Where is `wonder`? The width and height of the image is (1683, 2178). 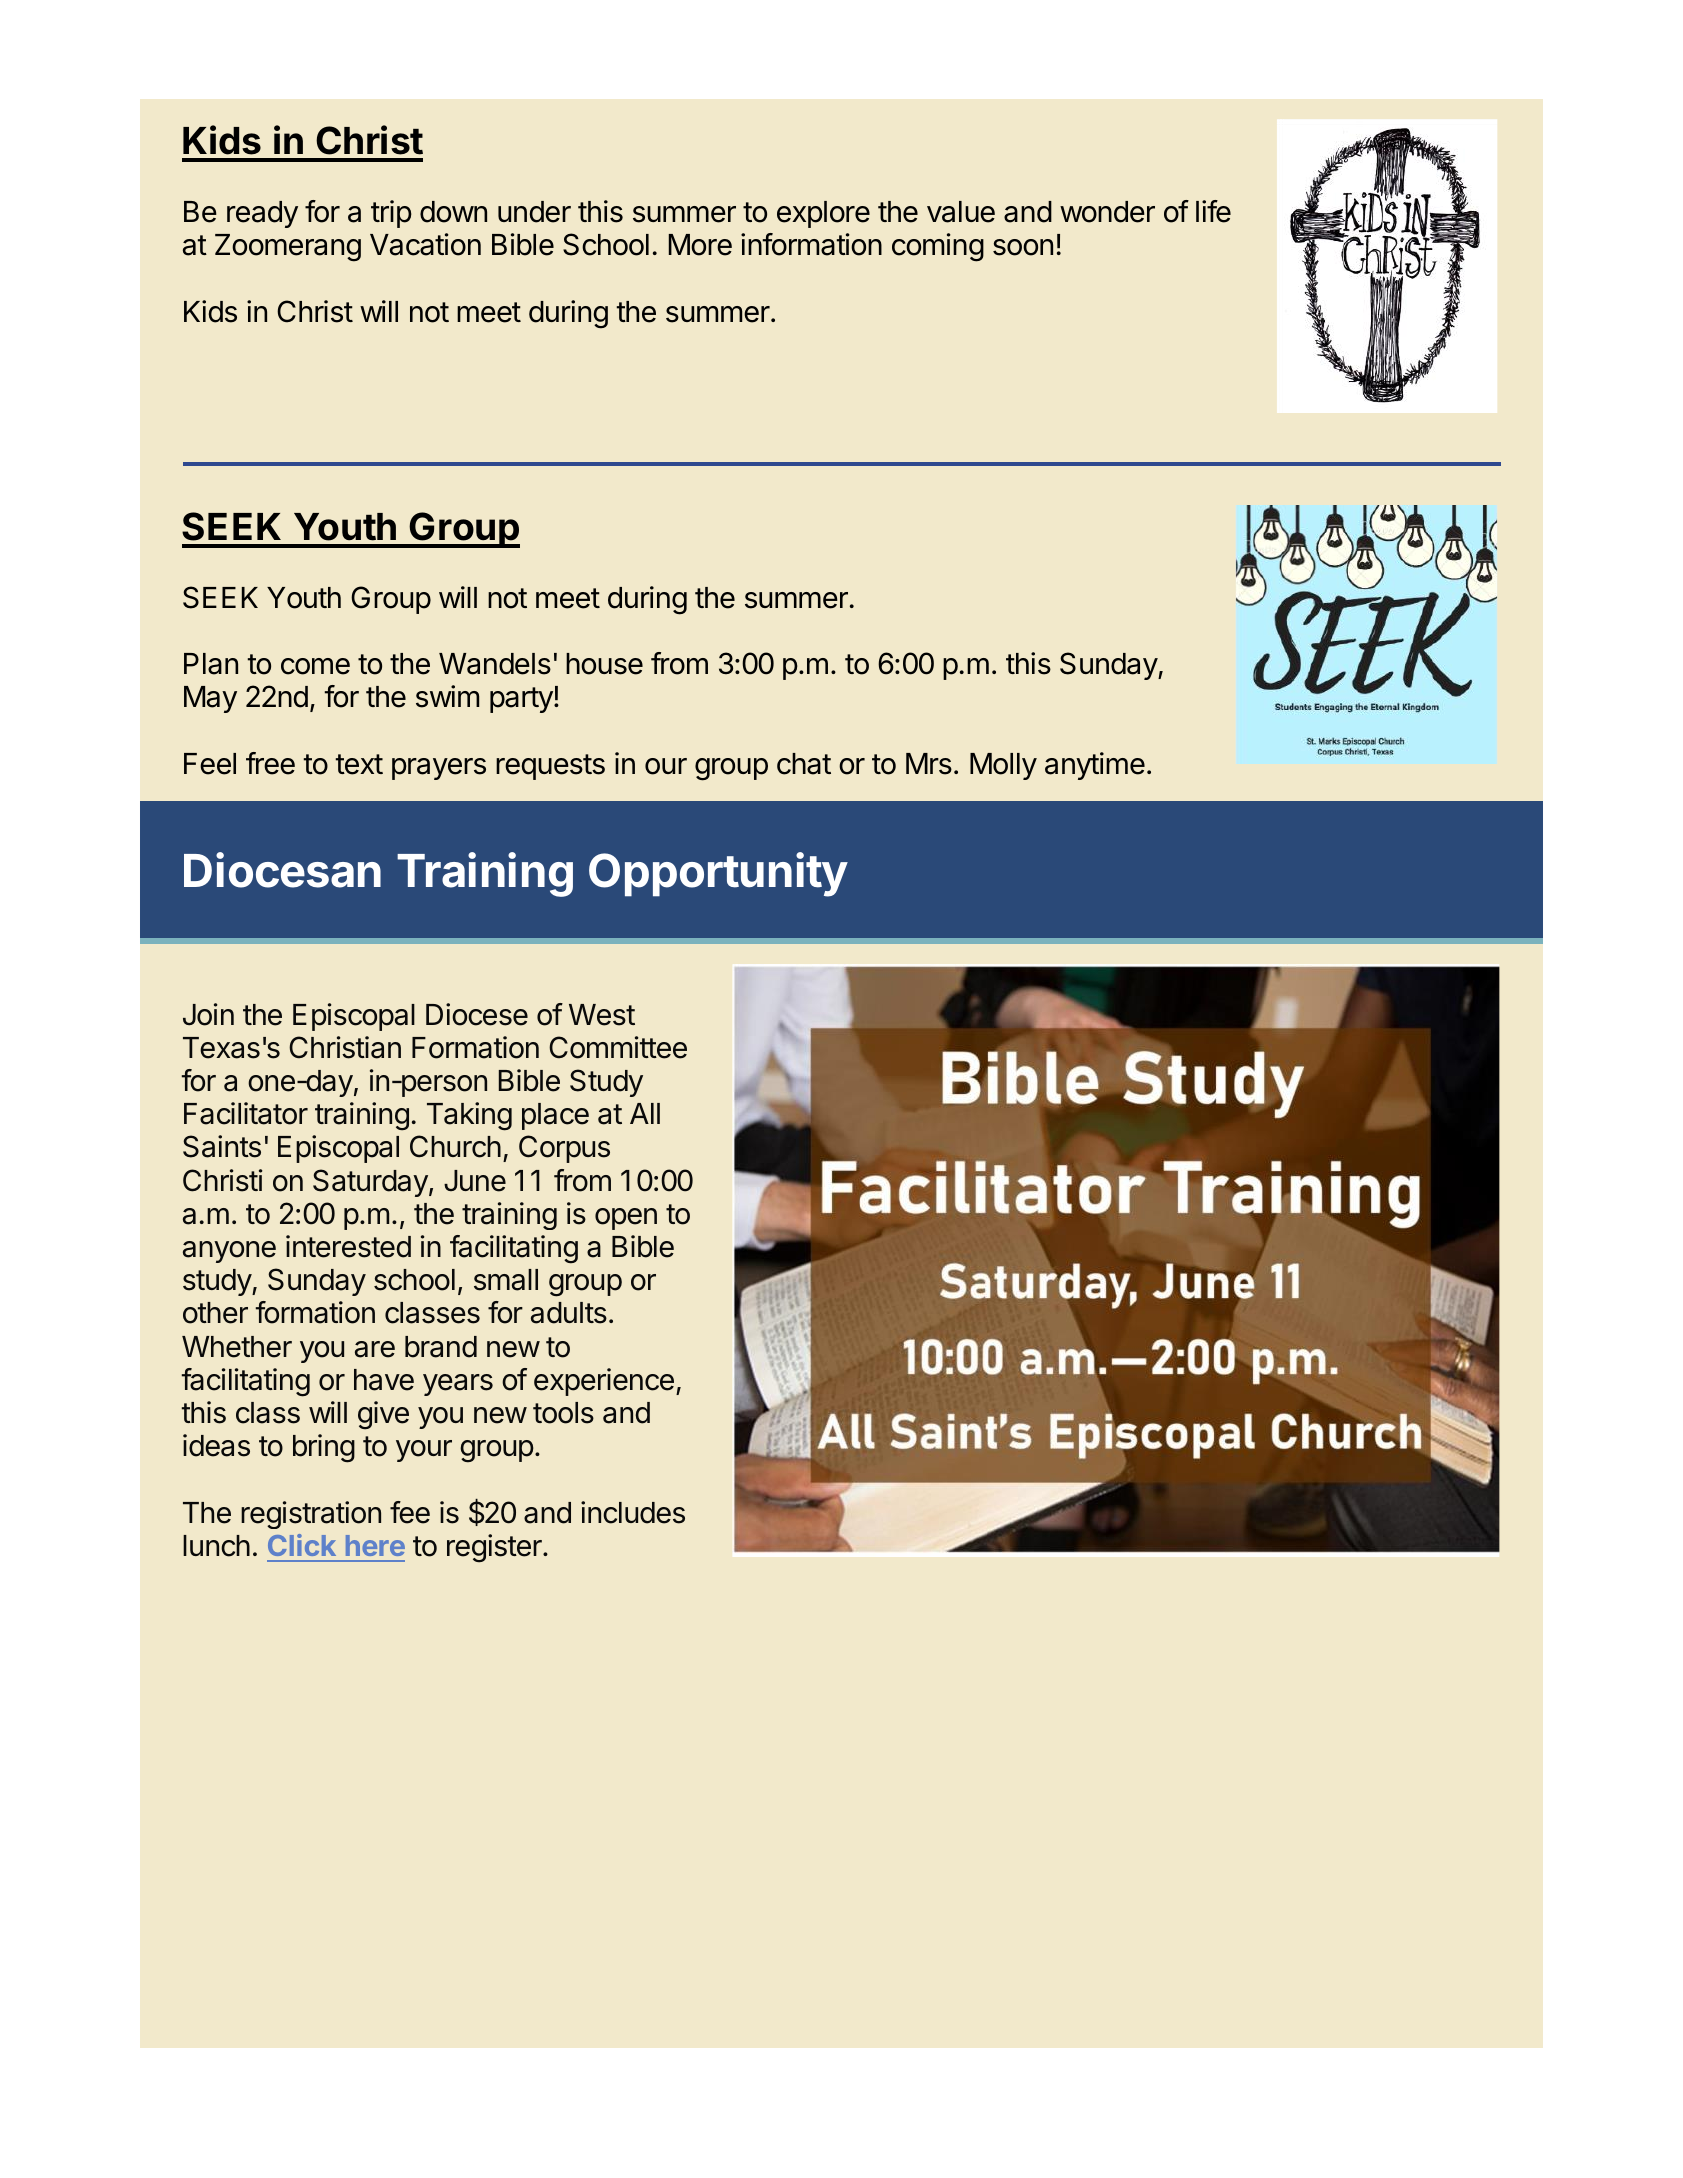 wonder is located at coordinates (1107, 212).
